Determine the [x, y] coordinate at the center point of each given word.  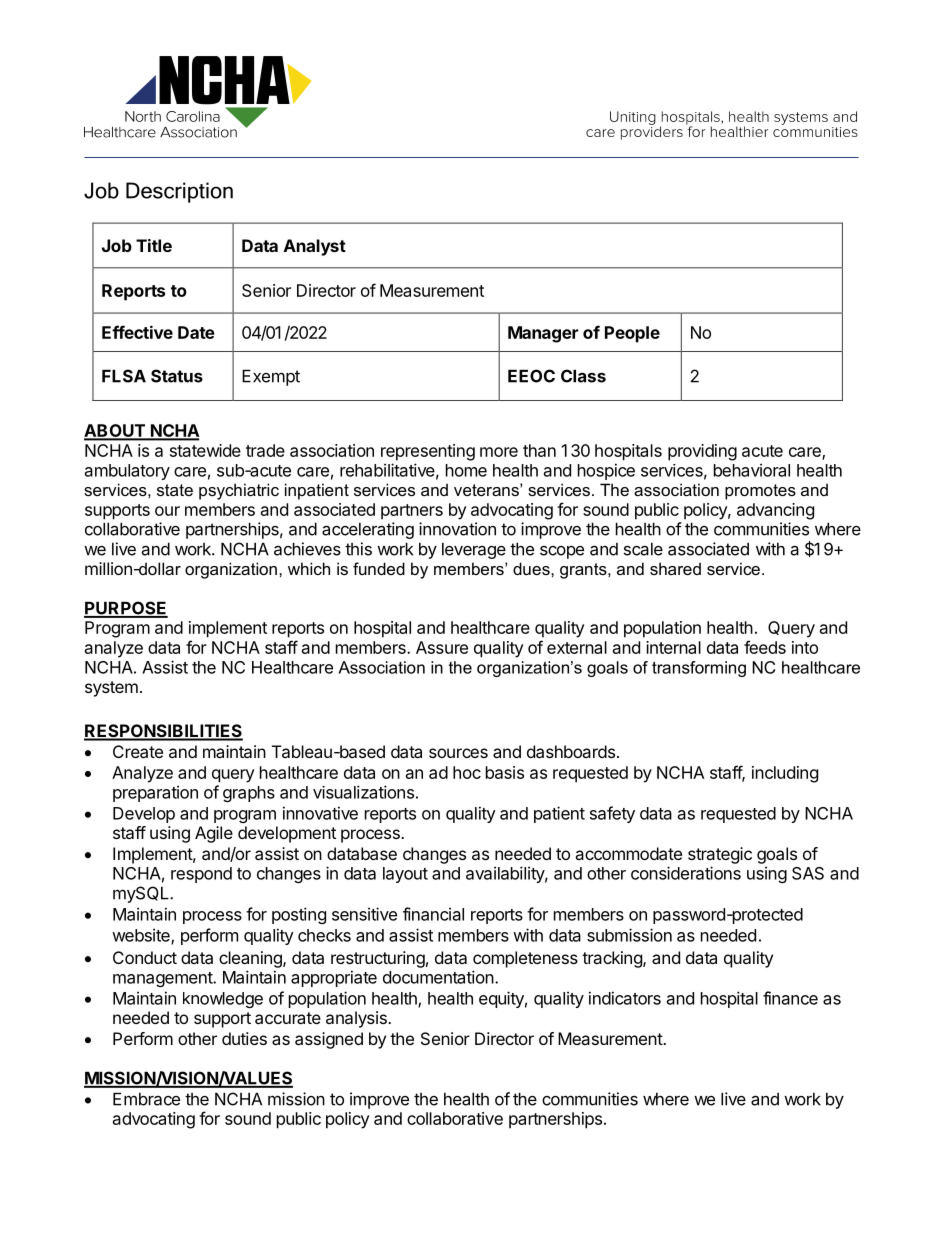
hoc [467, 772]
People [632, 334]
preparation [155, 793]
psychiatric [239, 491]
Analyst [315, 247]
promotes [760, 492]
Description [179, 192]
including [785, 774]
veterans [487, 490]
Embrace [146, 1099]
